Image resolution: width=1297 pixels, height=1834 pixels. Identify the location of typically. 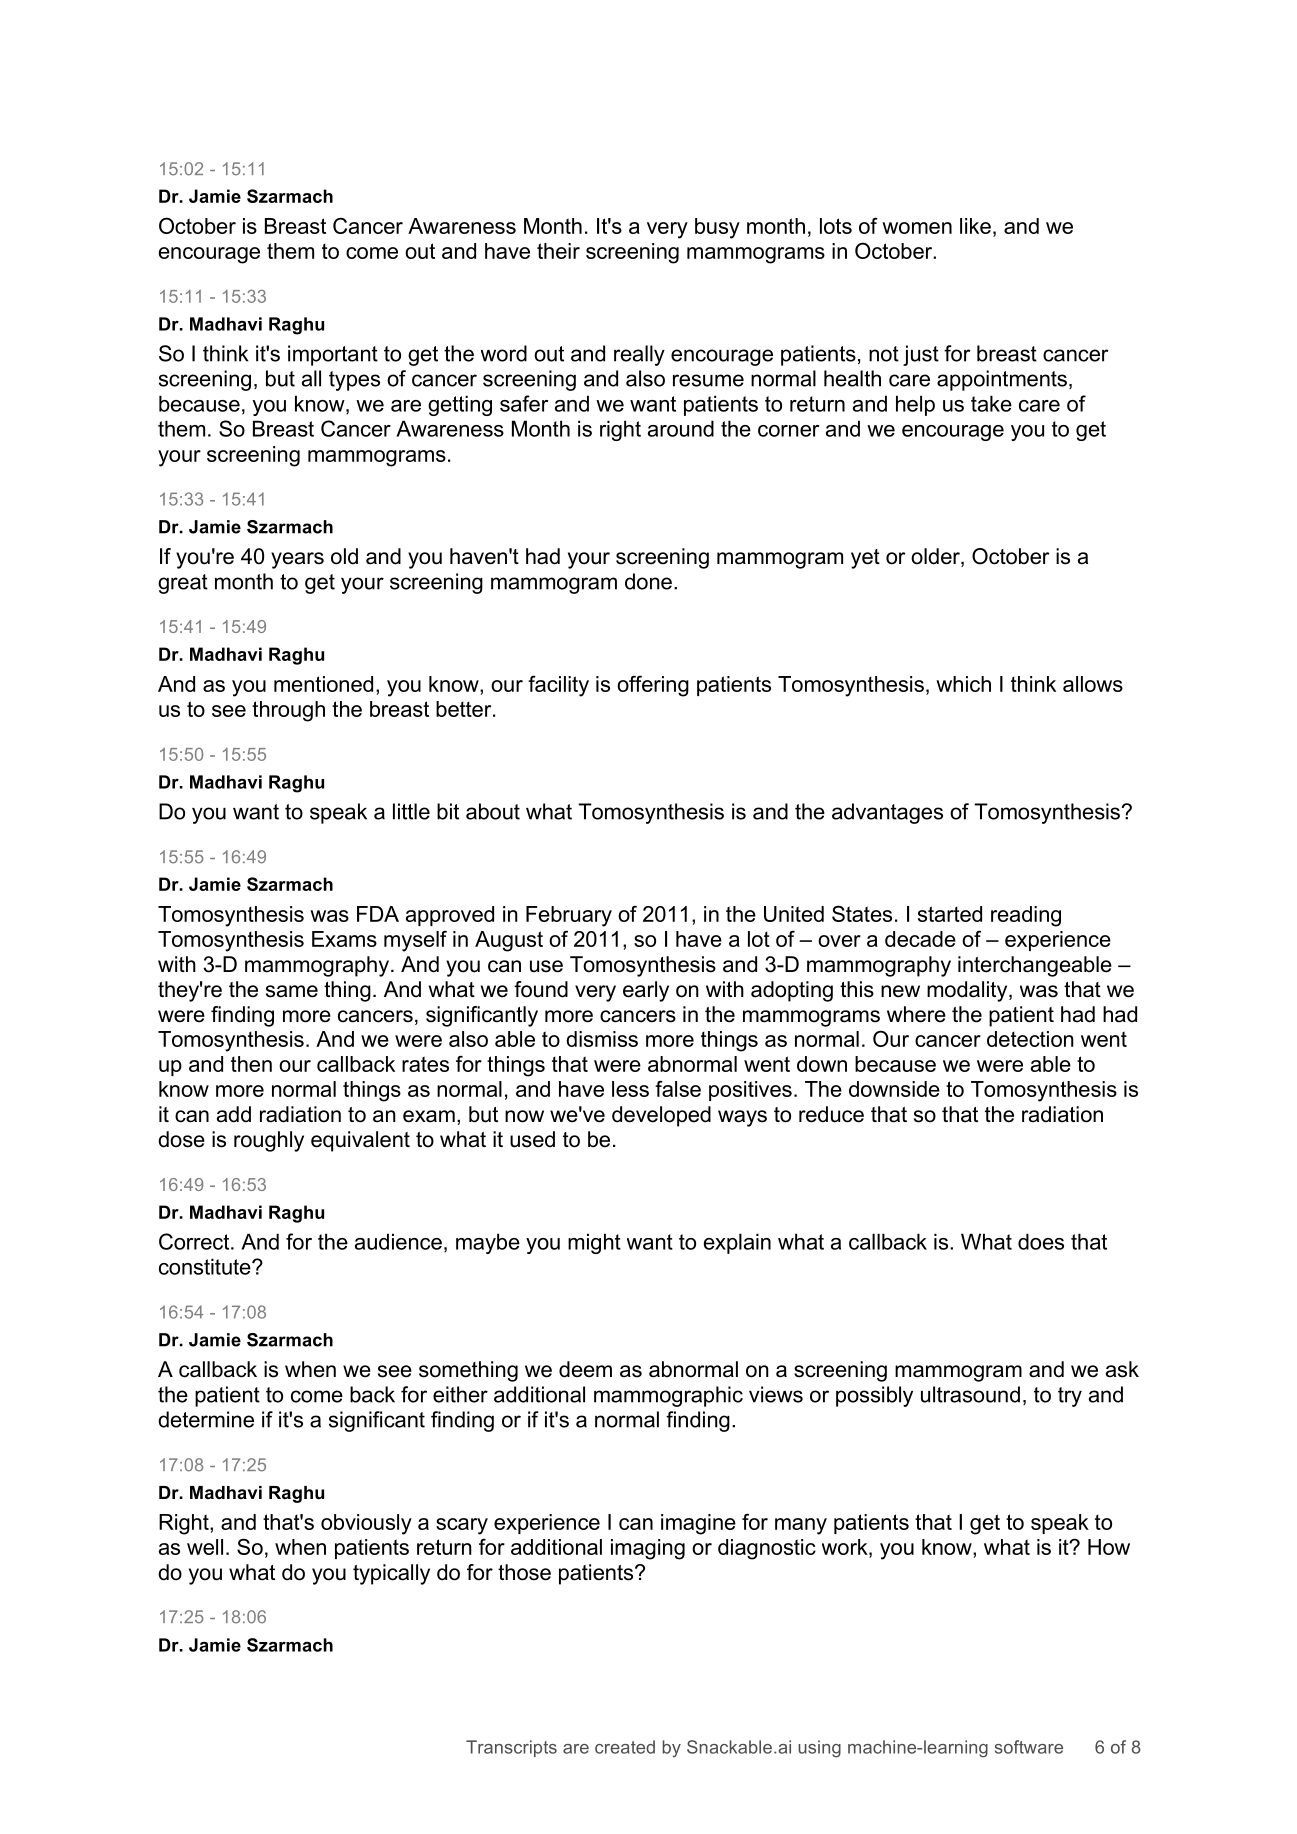
(391, 1574).
